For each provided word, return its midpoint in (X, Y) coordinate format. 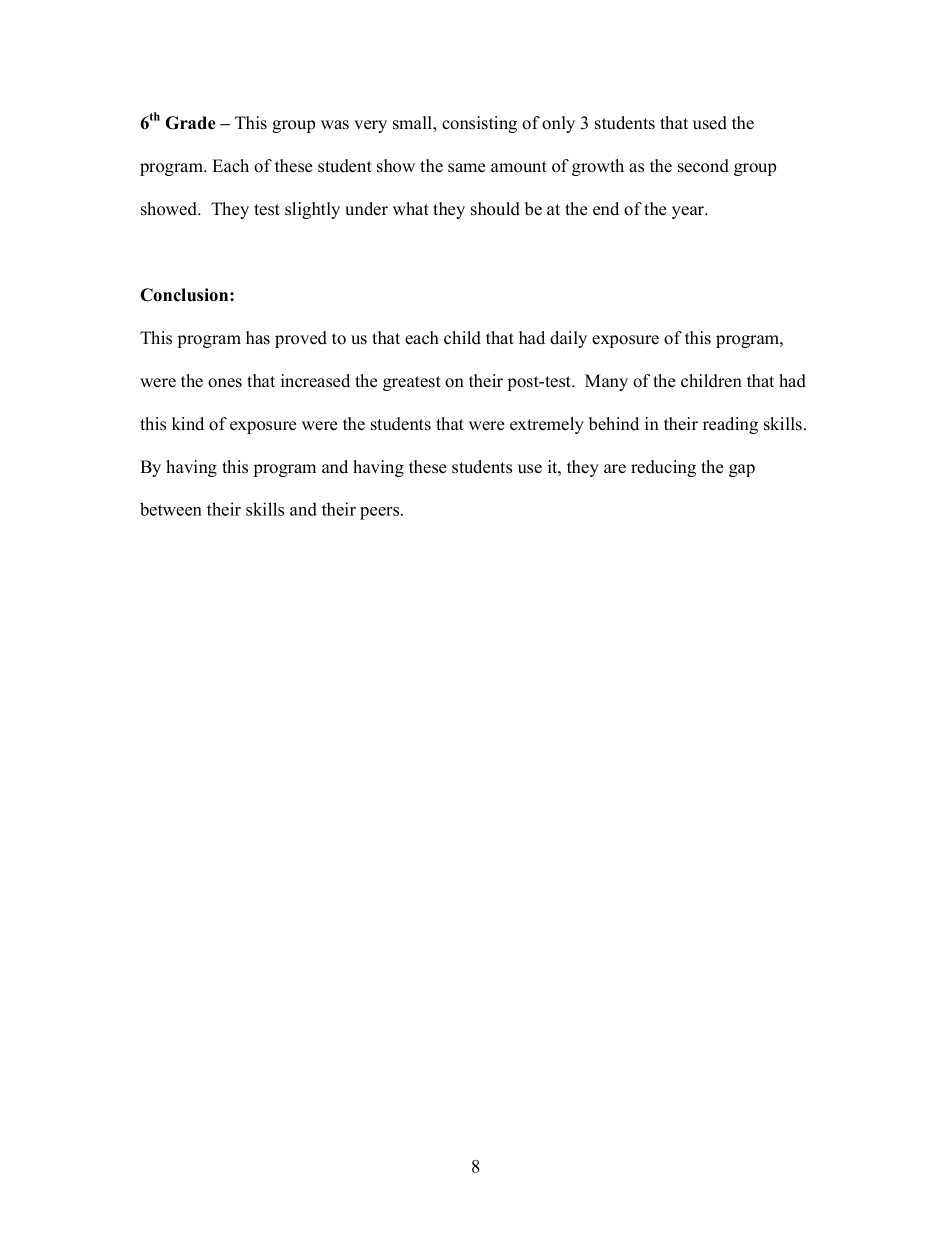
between (171, 509)
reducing (663, 468)
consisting (479, 124)
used (710, 123)
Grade (190, 123)
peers (381, 513)
